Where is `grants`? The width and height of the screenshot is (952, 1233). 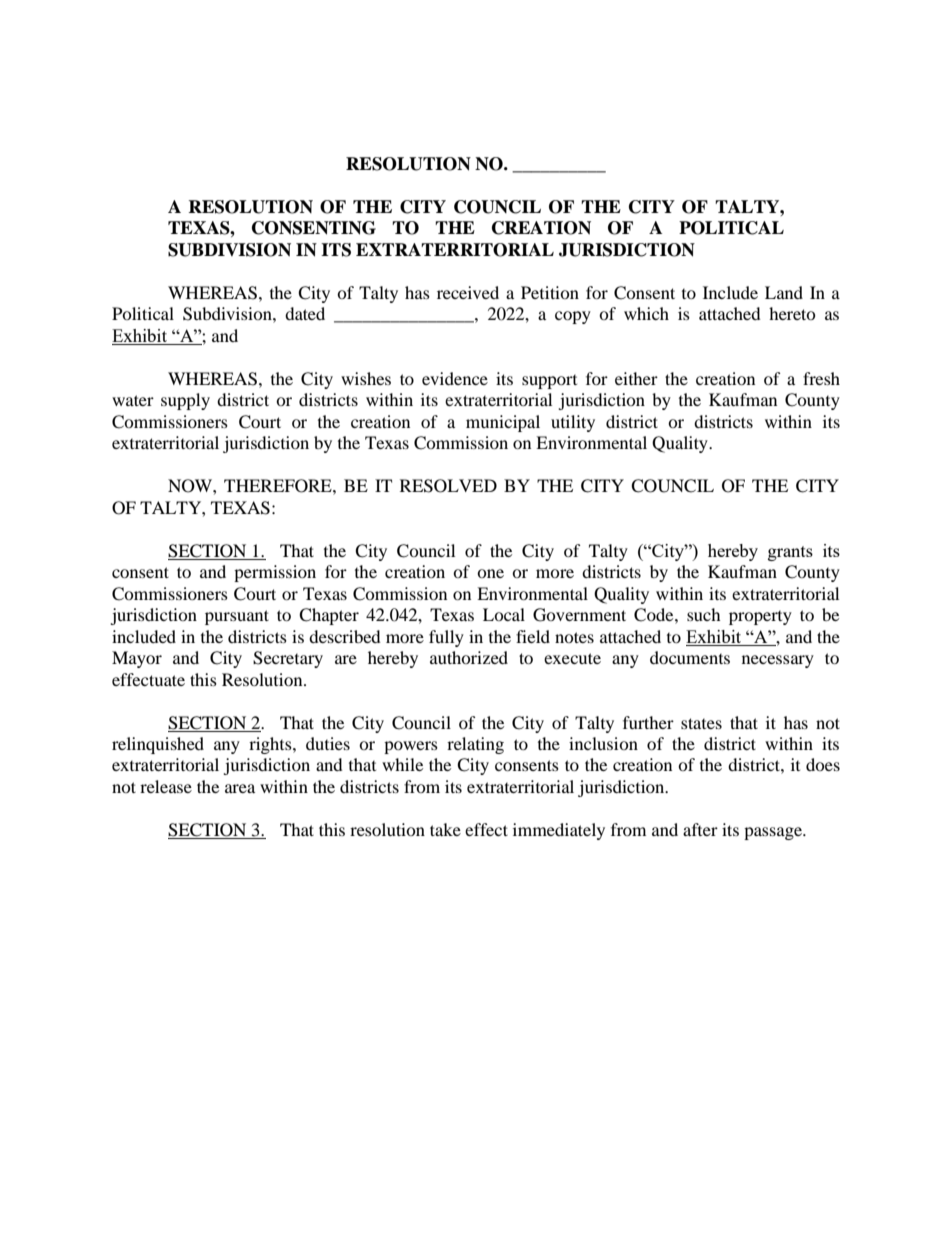 grants is located at coordinates (790, 553).
